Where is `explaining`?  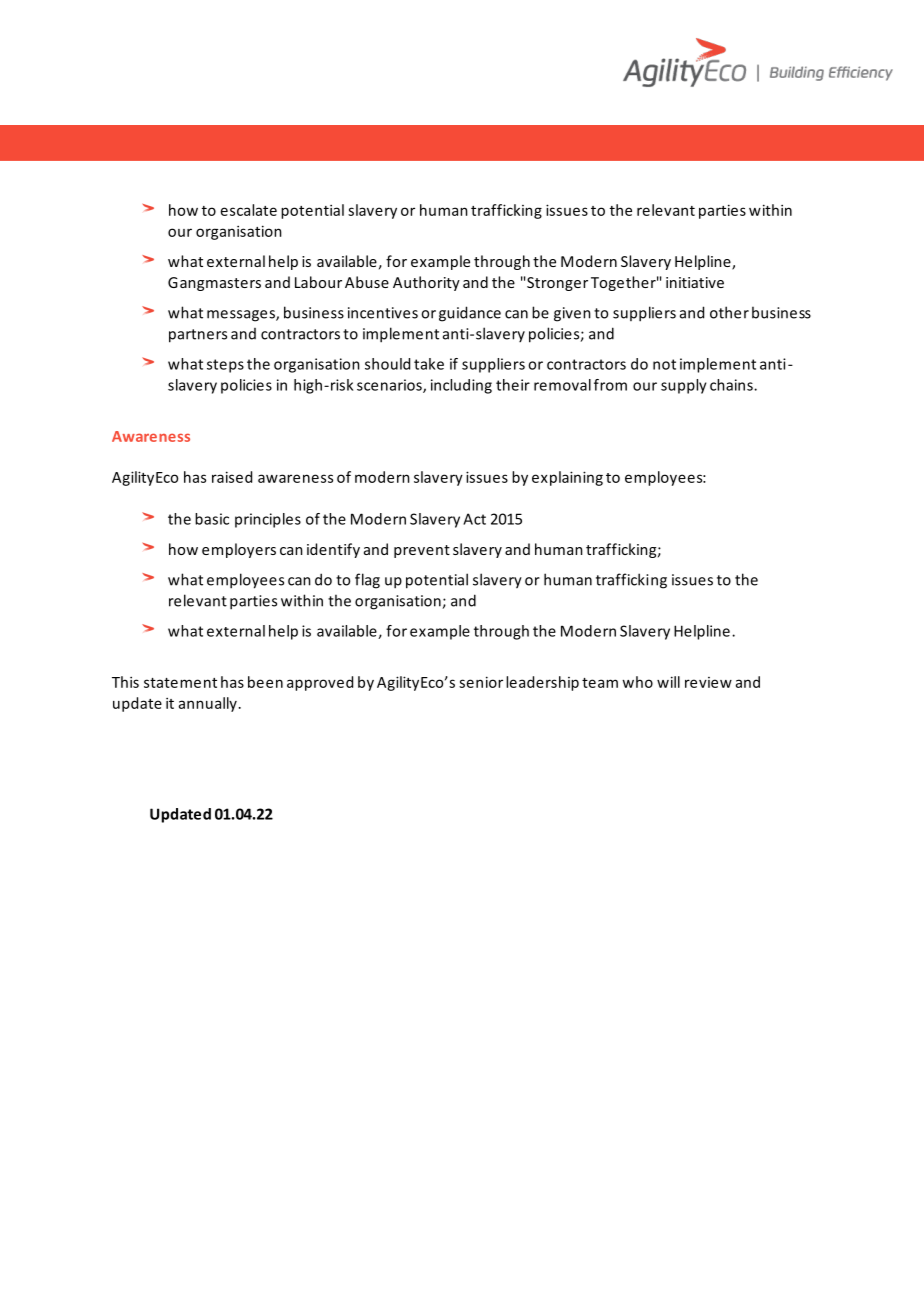
explaining is located at coordinates (567, 478).
